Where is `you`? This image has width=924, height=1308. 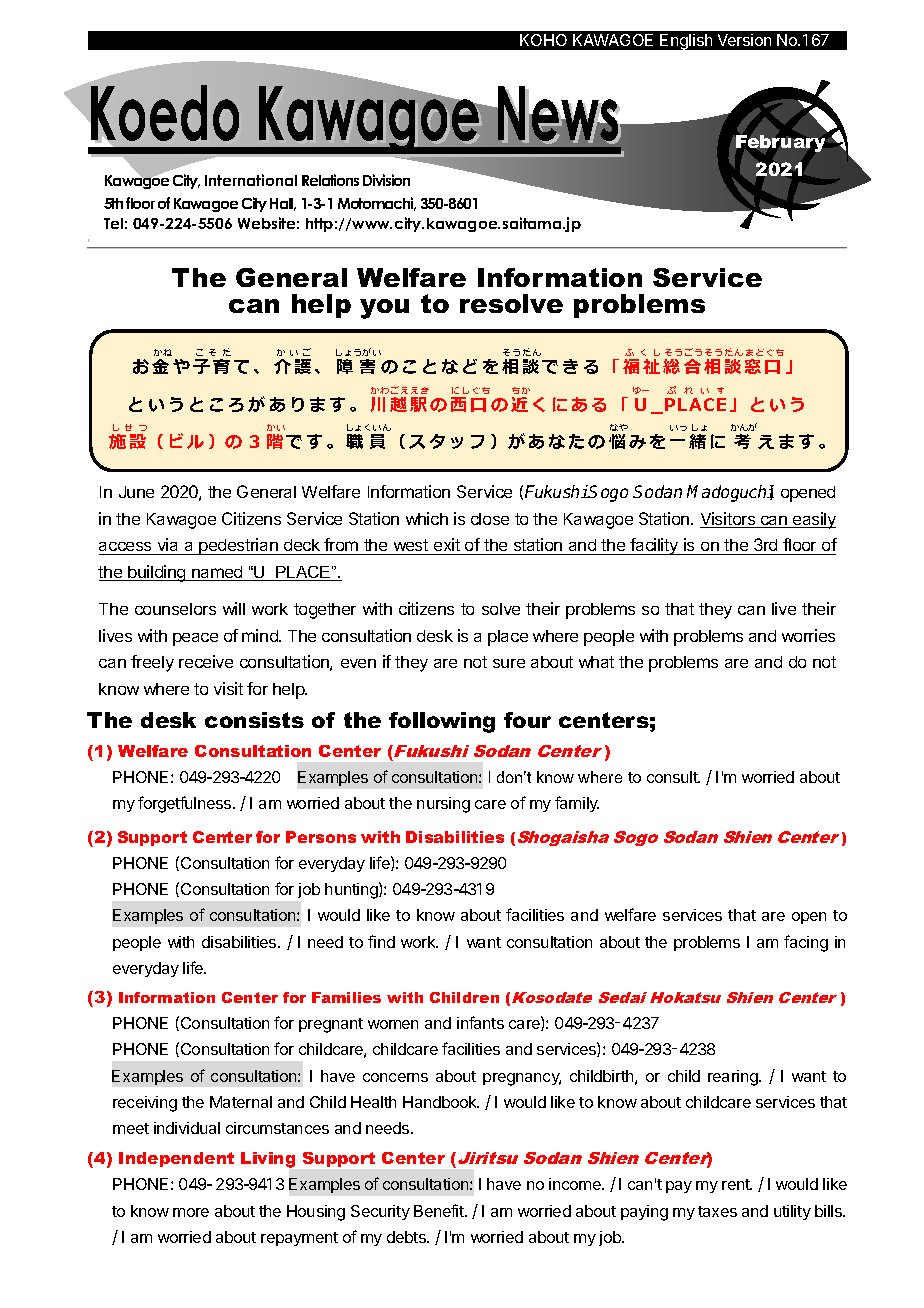
you is located at coordinates (384, 309).
